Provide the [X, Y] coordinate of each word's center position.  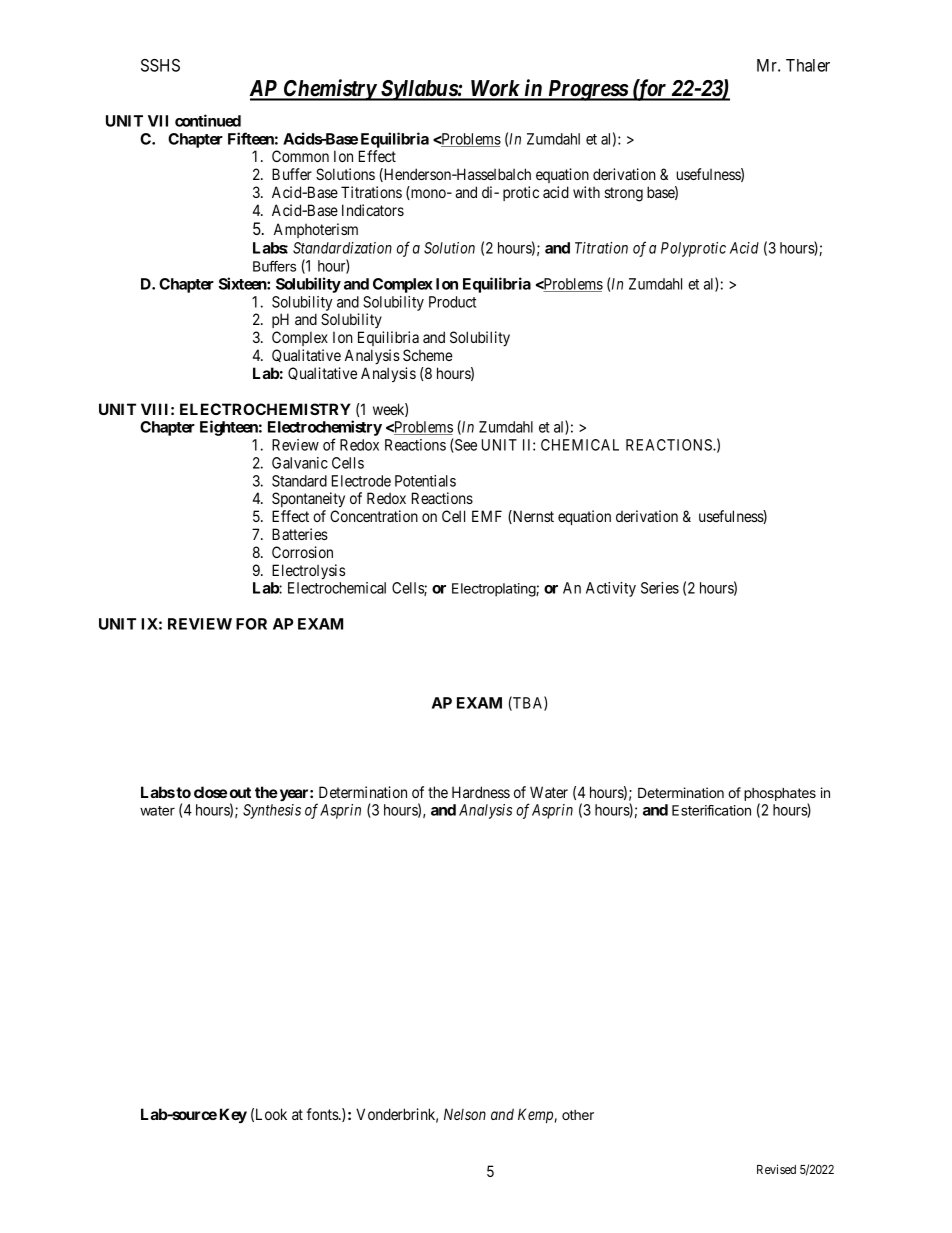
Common [300, 156]
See [465, 445]
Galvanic [300, 463]
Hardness [481, 792]
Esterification [711, 810]
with [586, 192]
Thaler [808, 65]
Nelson [465, 1114]
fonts [323, 1114]
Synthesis [272, 811]
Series [660, 588]
